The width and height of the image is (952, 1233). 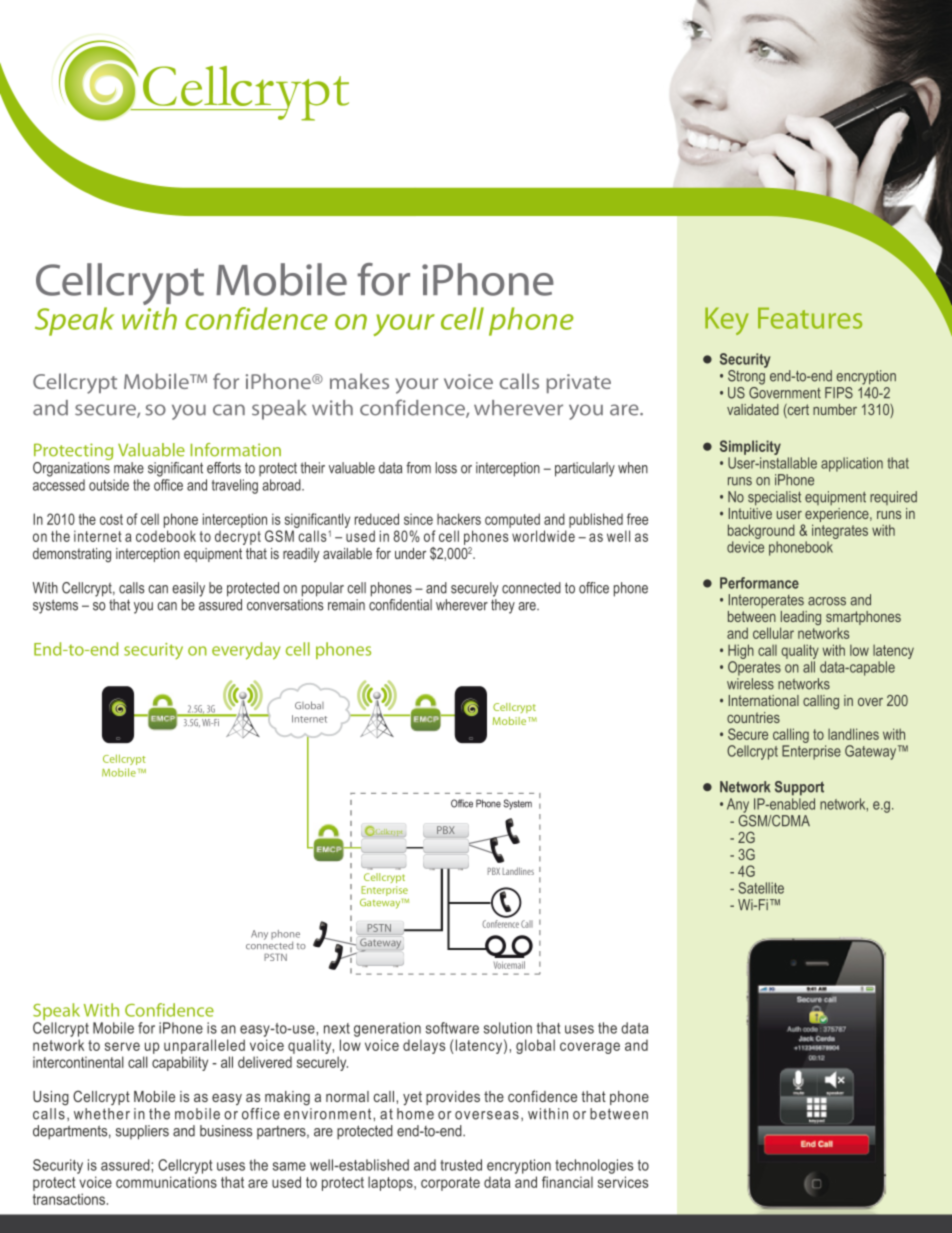 What do you see at coordinates (500, 924) in the image?
I see `Conference` at bounding box center [500, 924].
